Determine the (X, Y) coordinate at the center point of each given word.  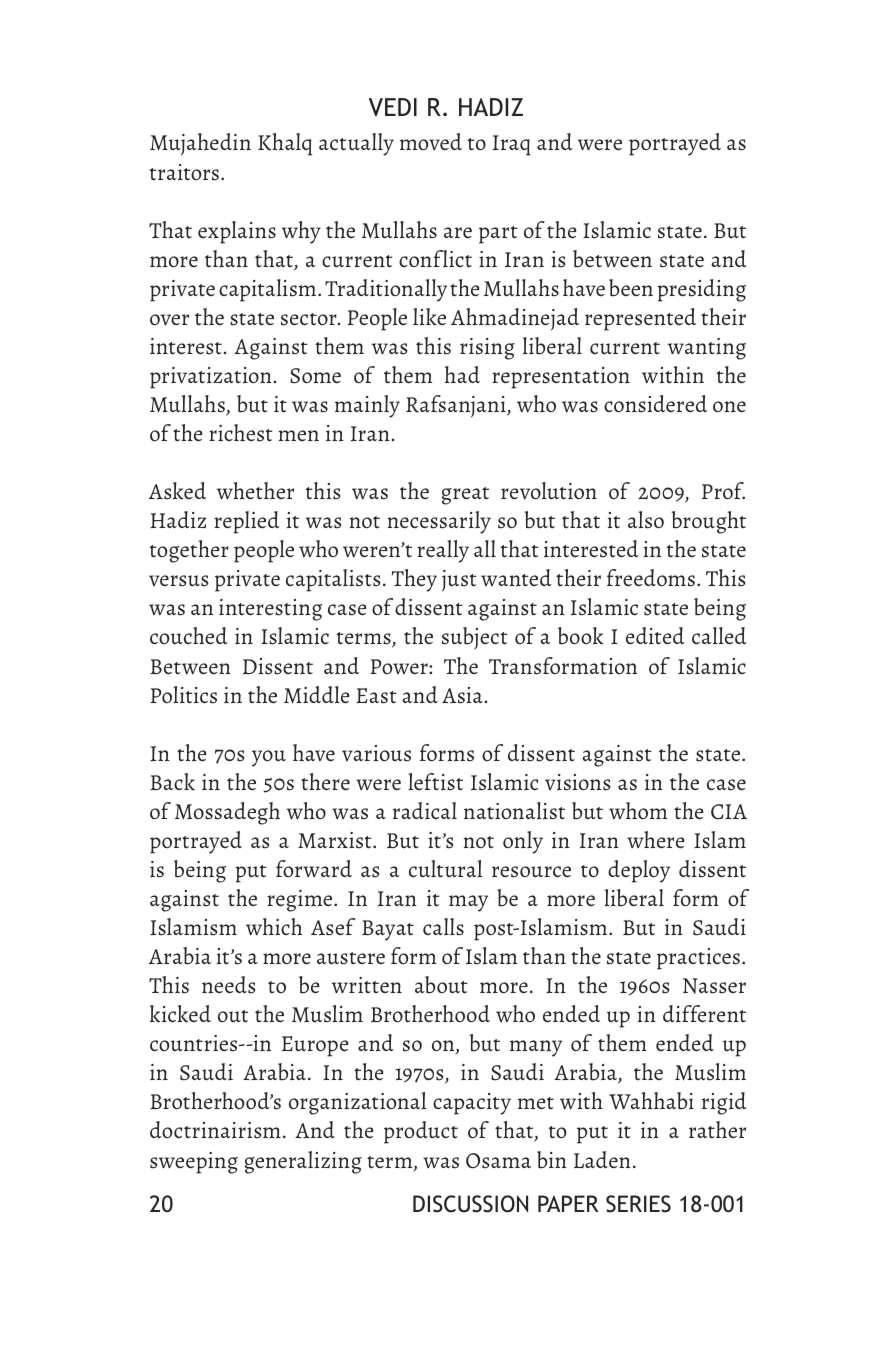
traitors (184, 172)
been (631, 288)
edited (655, 636)
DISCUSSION (470, 1204)
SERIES (638, 1204)
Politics (184, 695)
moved (431, 141)
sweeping (194, 1163)
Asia (462, 695)
